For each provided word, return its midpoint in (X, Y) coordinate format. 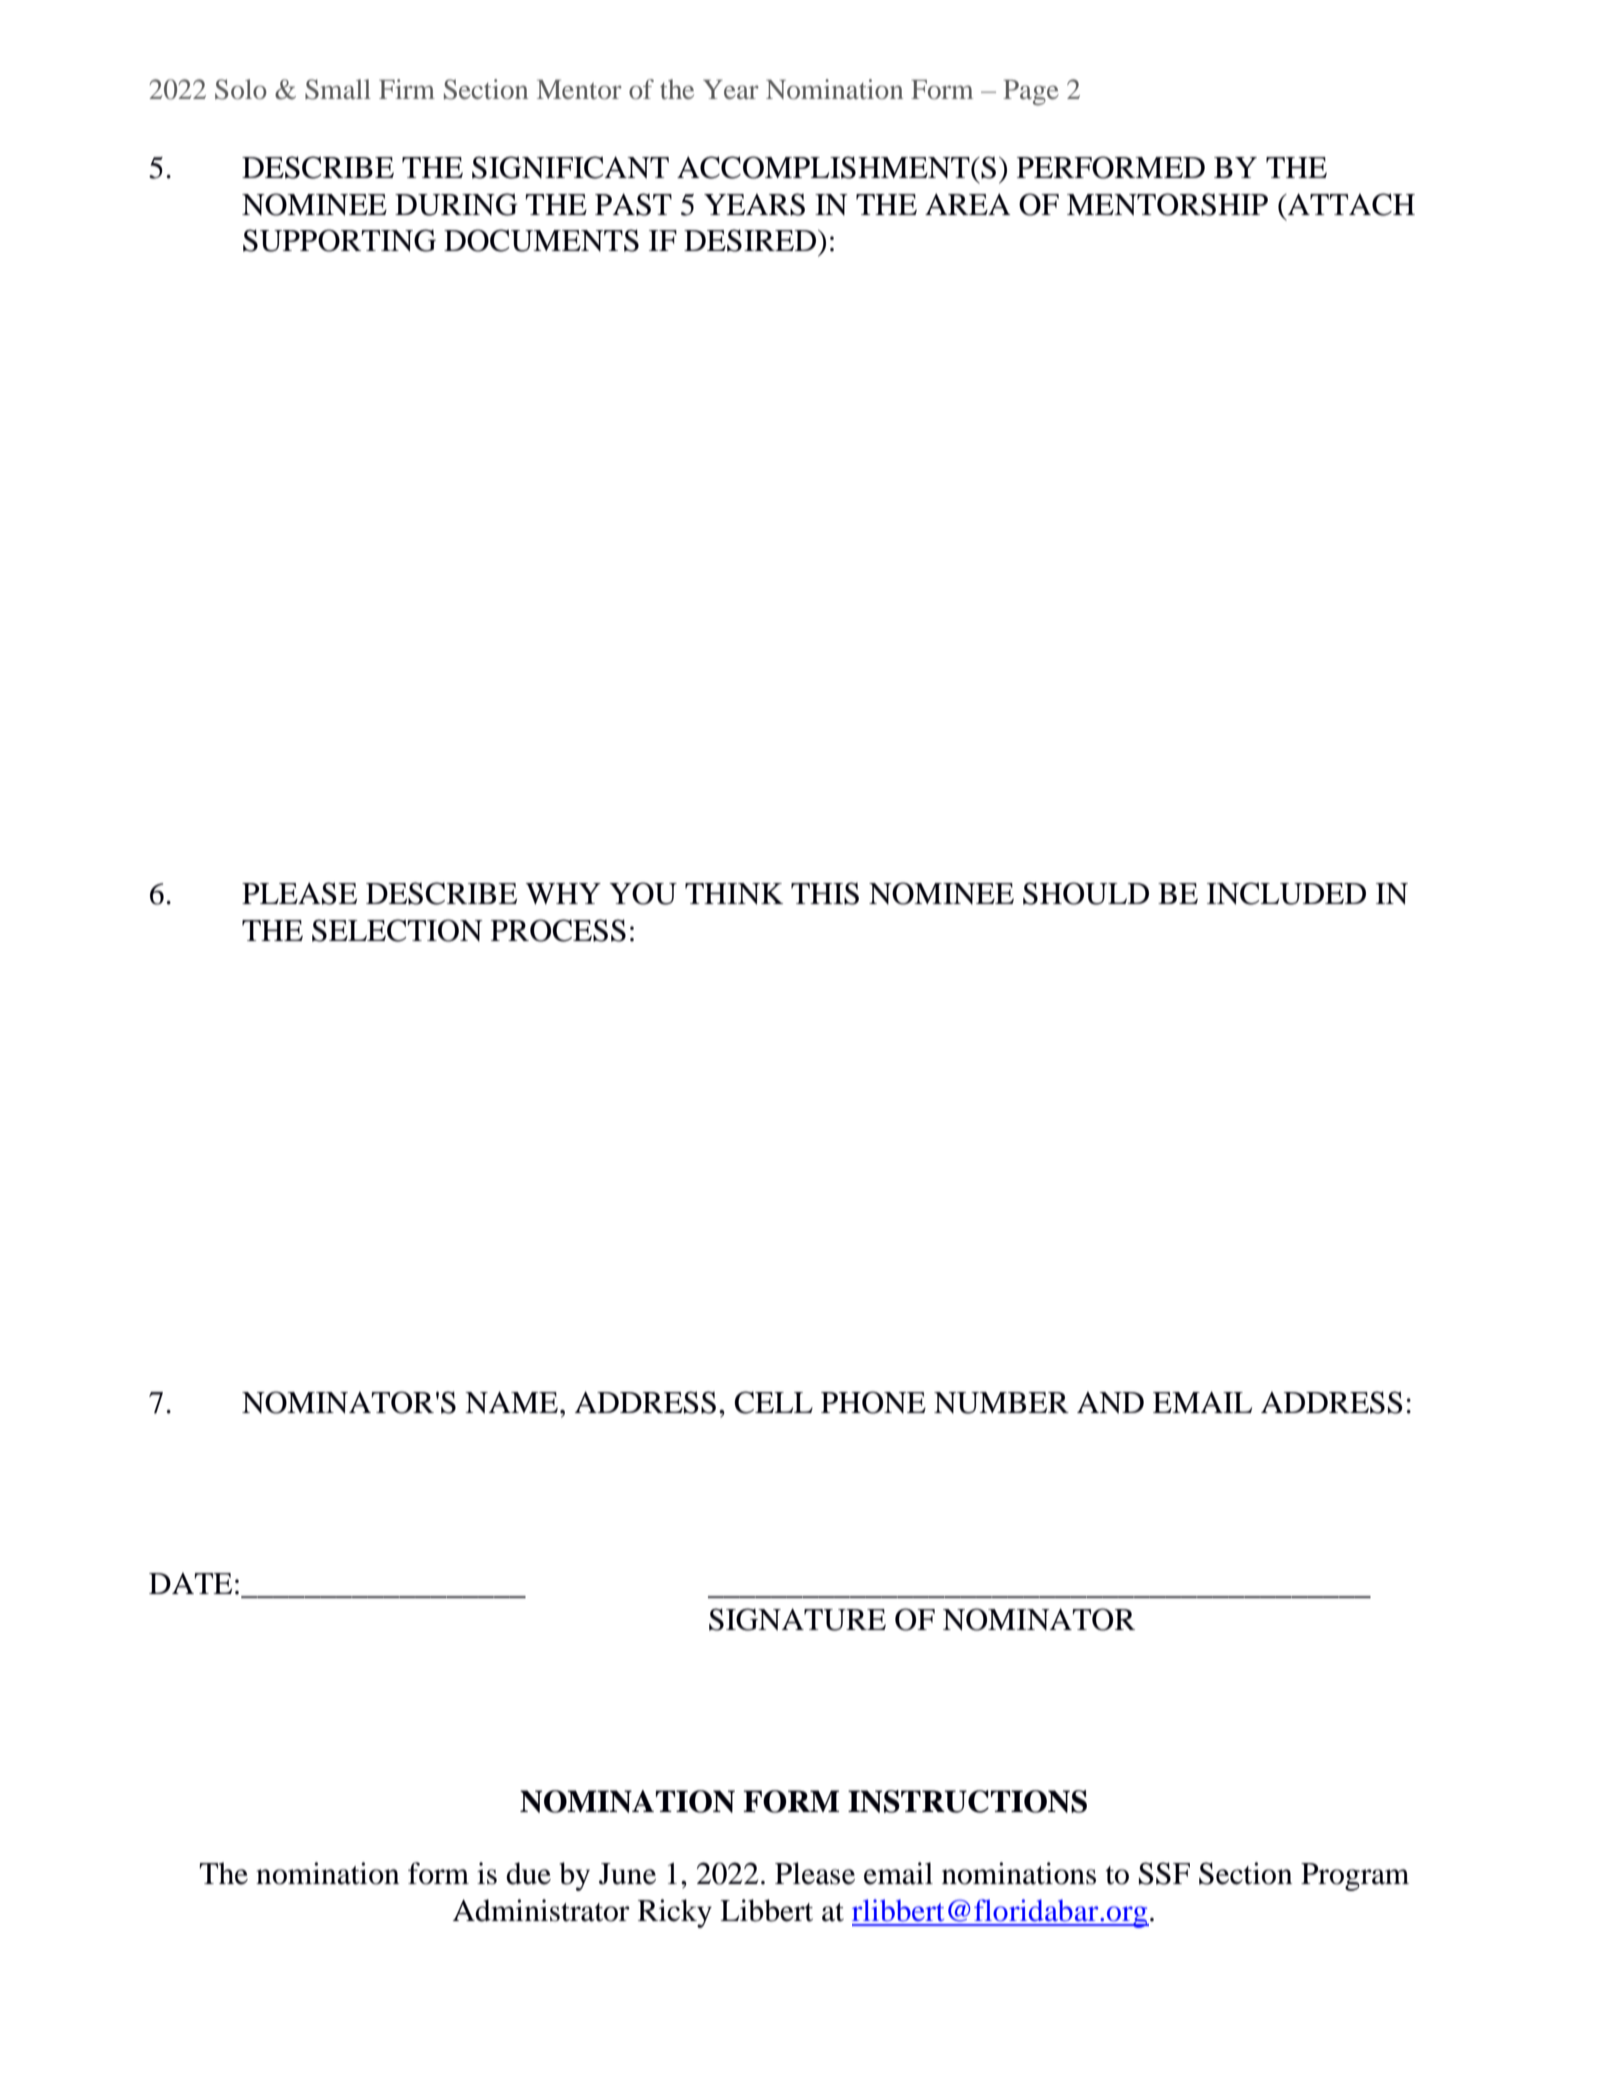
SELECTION (397, 930)
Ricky (675, 1913)
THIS (825, 893)
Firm (407, 89)
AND (1110, 1403)
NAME (511, 1402)
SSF (1164, 1873)
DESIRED (751, 240)
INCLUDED (1286, 893)
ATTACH (1350, 204)
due (528, 1873)
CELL (773, 1402)
